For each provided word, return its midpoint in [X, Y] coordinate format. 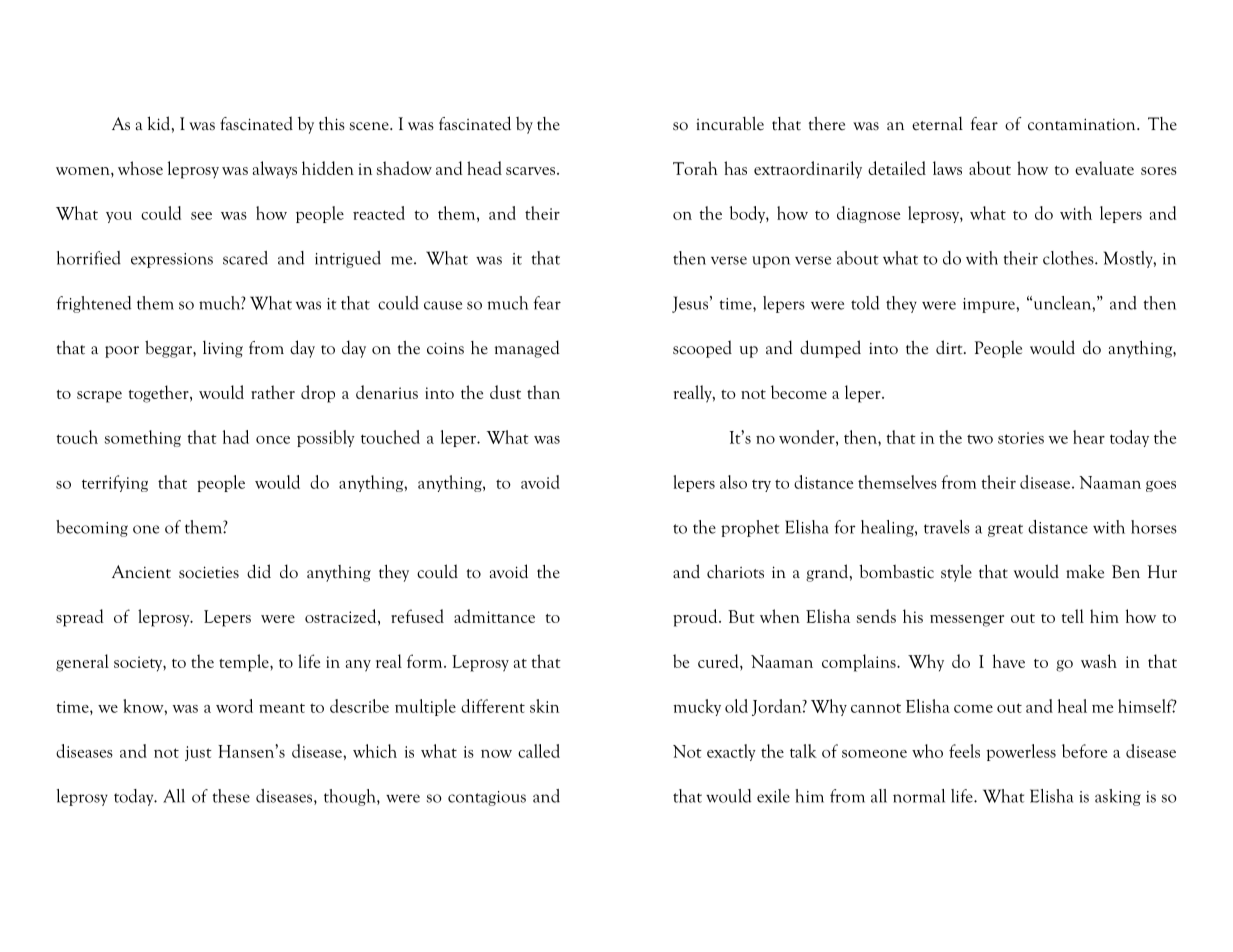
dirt [950, 347]
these [231, 796]
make [1085, 571]
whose [140, 168]
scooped [702, 349]
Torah [695, 168]
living [223, 349]
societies [209, 572]
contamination [1083, 124]
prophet [750, 528]
